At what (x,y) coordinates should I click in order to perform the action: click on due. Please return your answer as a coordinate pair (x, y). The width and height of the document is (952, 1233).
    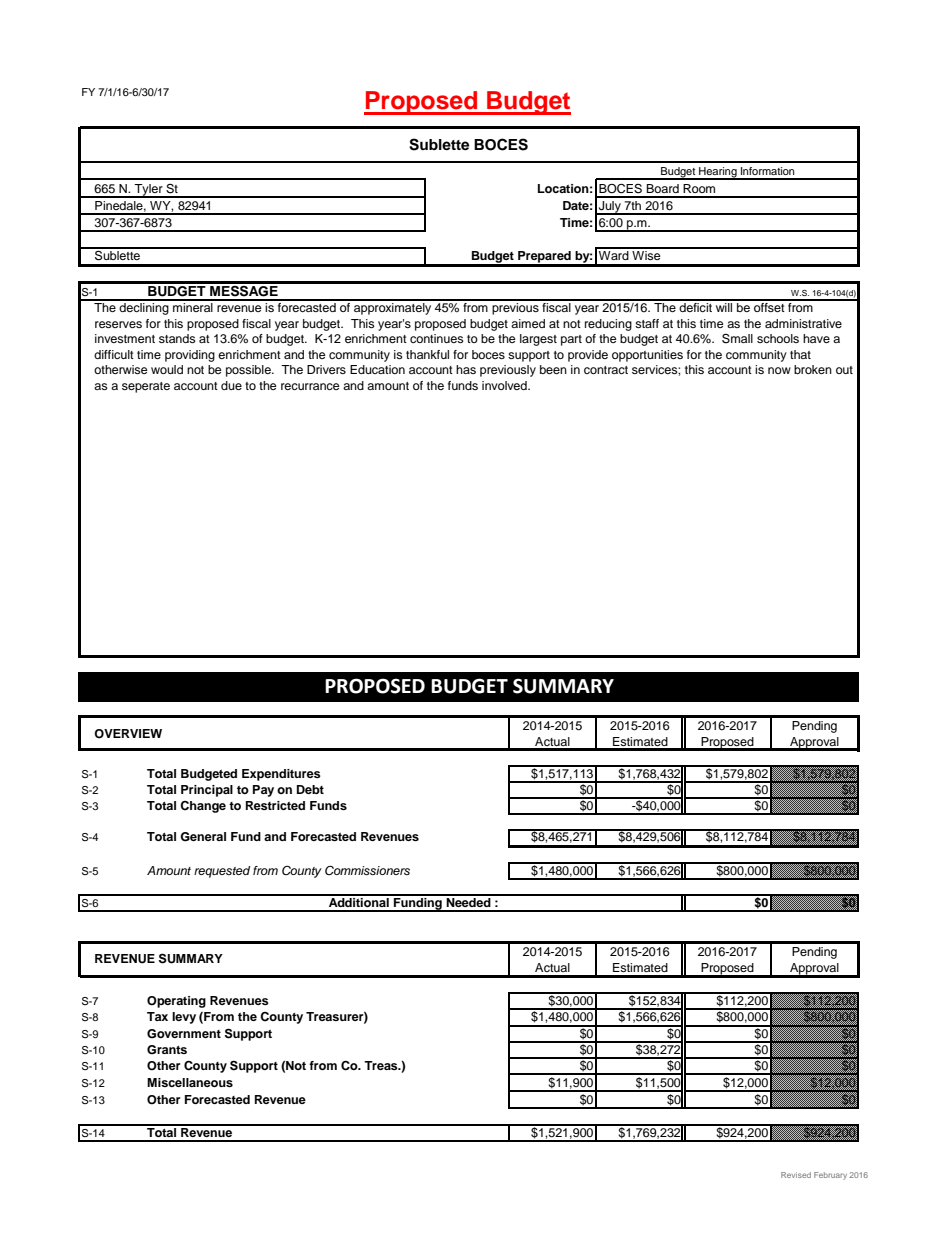
    Looking at the image, I should click on (231, 385).
